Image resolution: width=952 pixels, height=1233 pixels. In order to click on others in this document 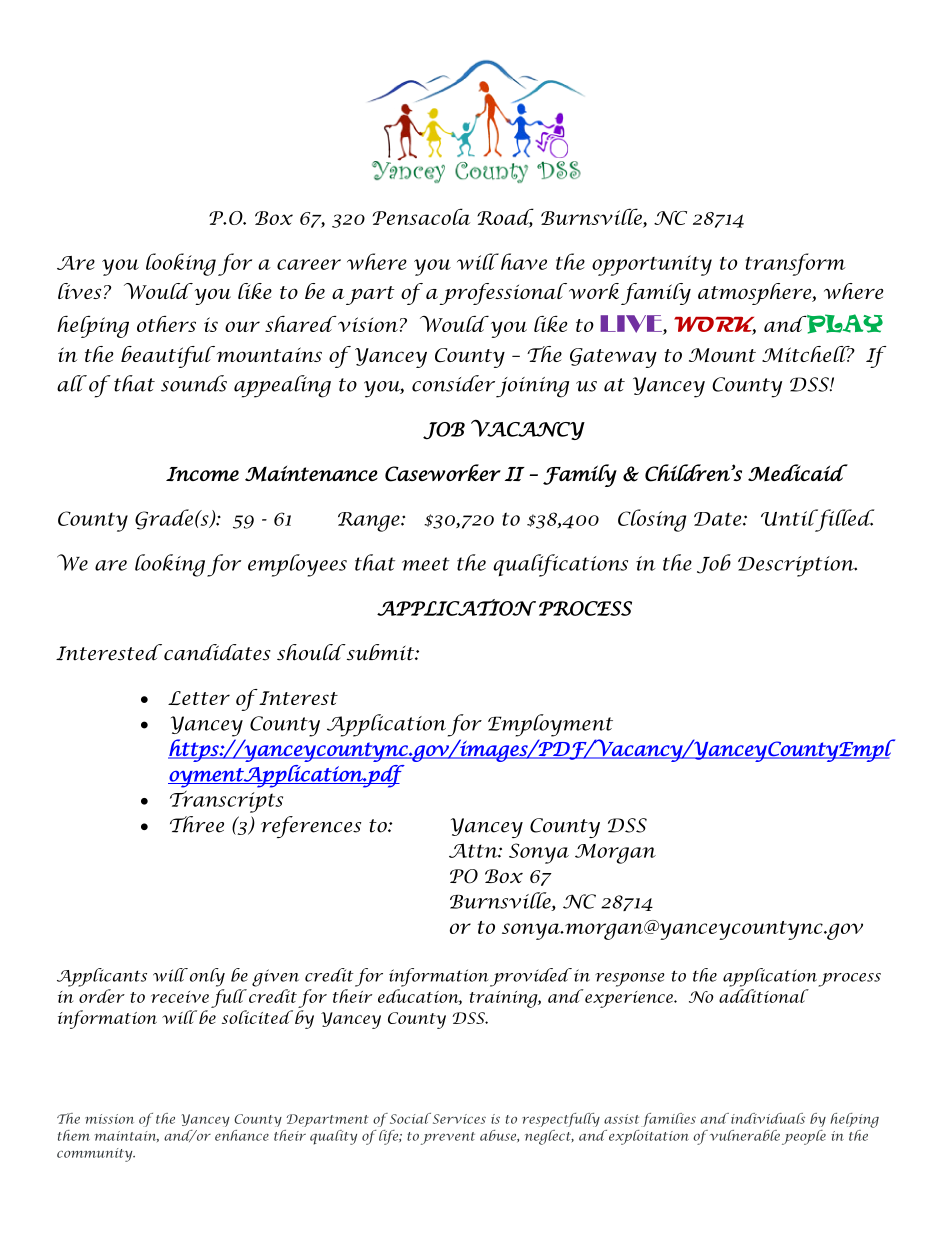, I will do `click(166, 324)`.
